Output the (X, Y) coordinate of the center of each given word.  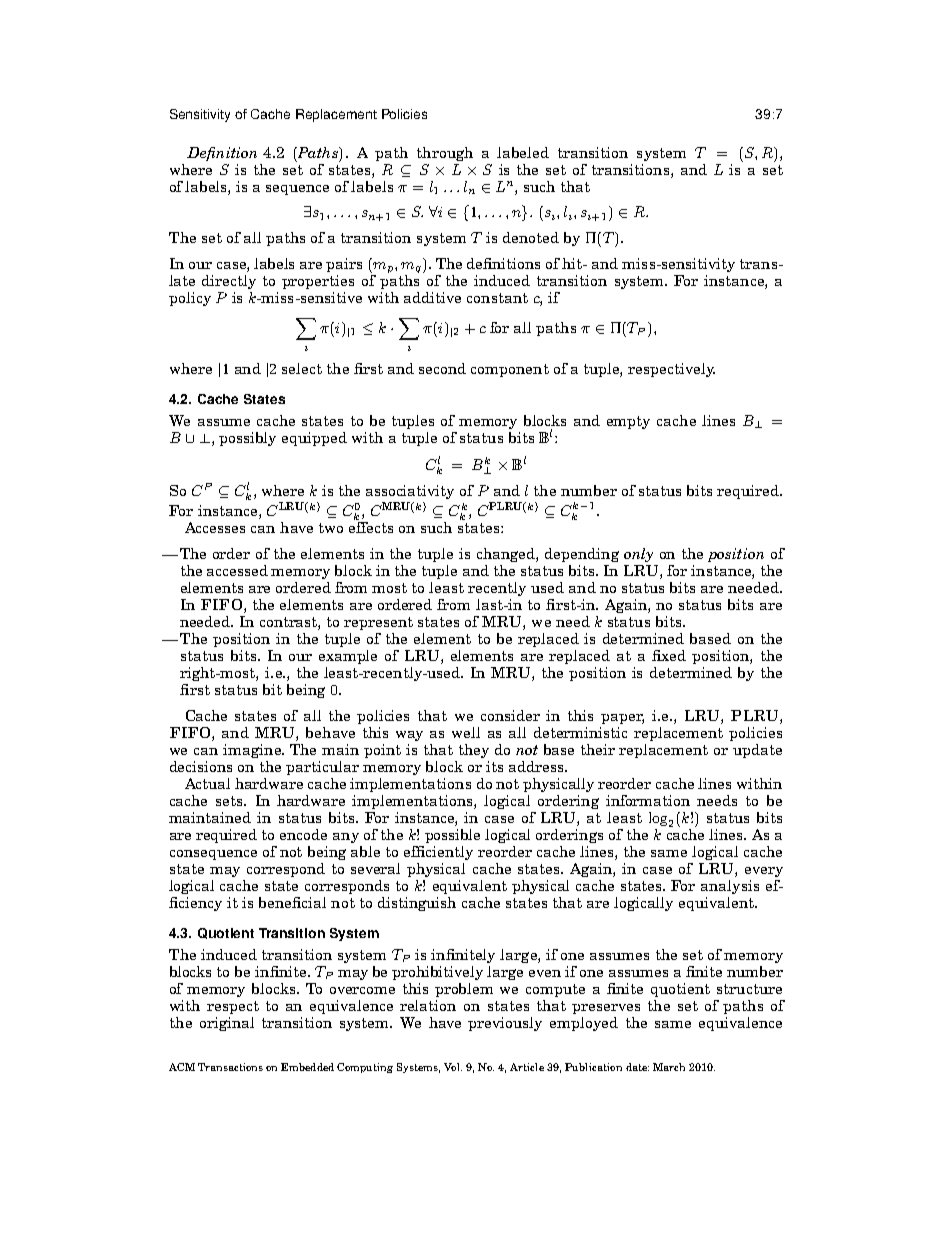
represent (378, 623)
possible (452, 836)
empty (628, 422)
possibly (247, 439)
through (445, 154)
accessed (237, 570)
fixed (669, 655)
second (442, 368)
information (648, 800)
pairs (344, 265)
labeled (523, 152)
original (227, 1024)
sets (231, 801)
